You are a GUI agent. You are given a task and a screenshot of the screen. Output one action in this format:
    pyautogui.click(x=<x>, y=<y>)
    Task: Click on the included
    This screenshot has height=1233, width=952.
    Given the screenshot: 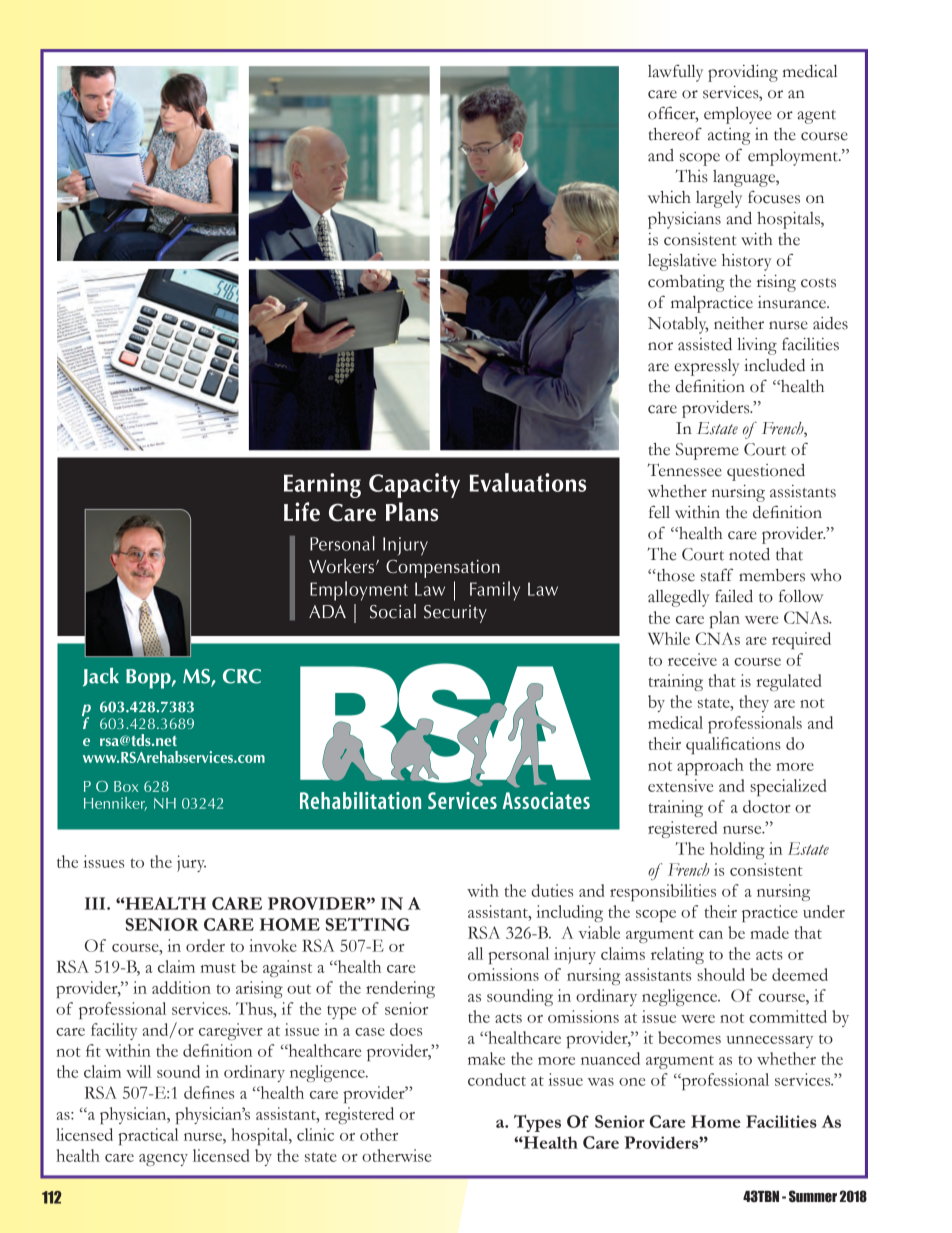 What is the action you would take?
    pyautogui.click(x=774, y=365)
